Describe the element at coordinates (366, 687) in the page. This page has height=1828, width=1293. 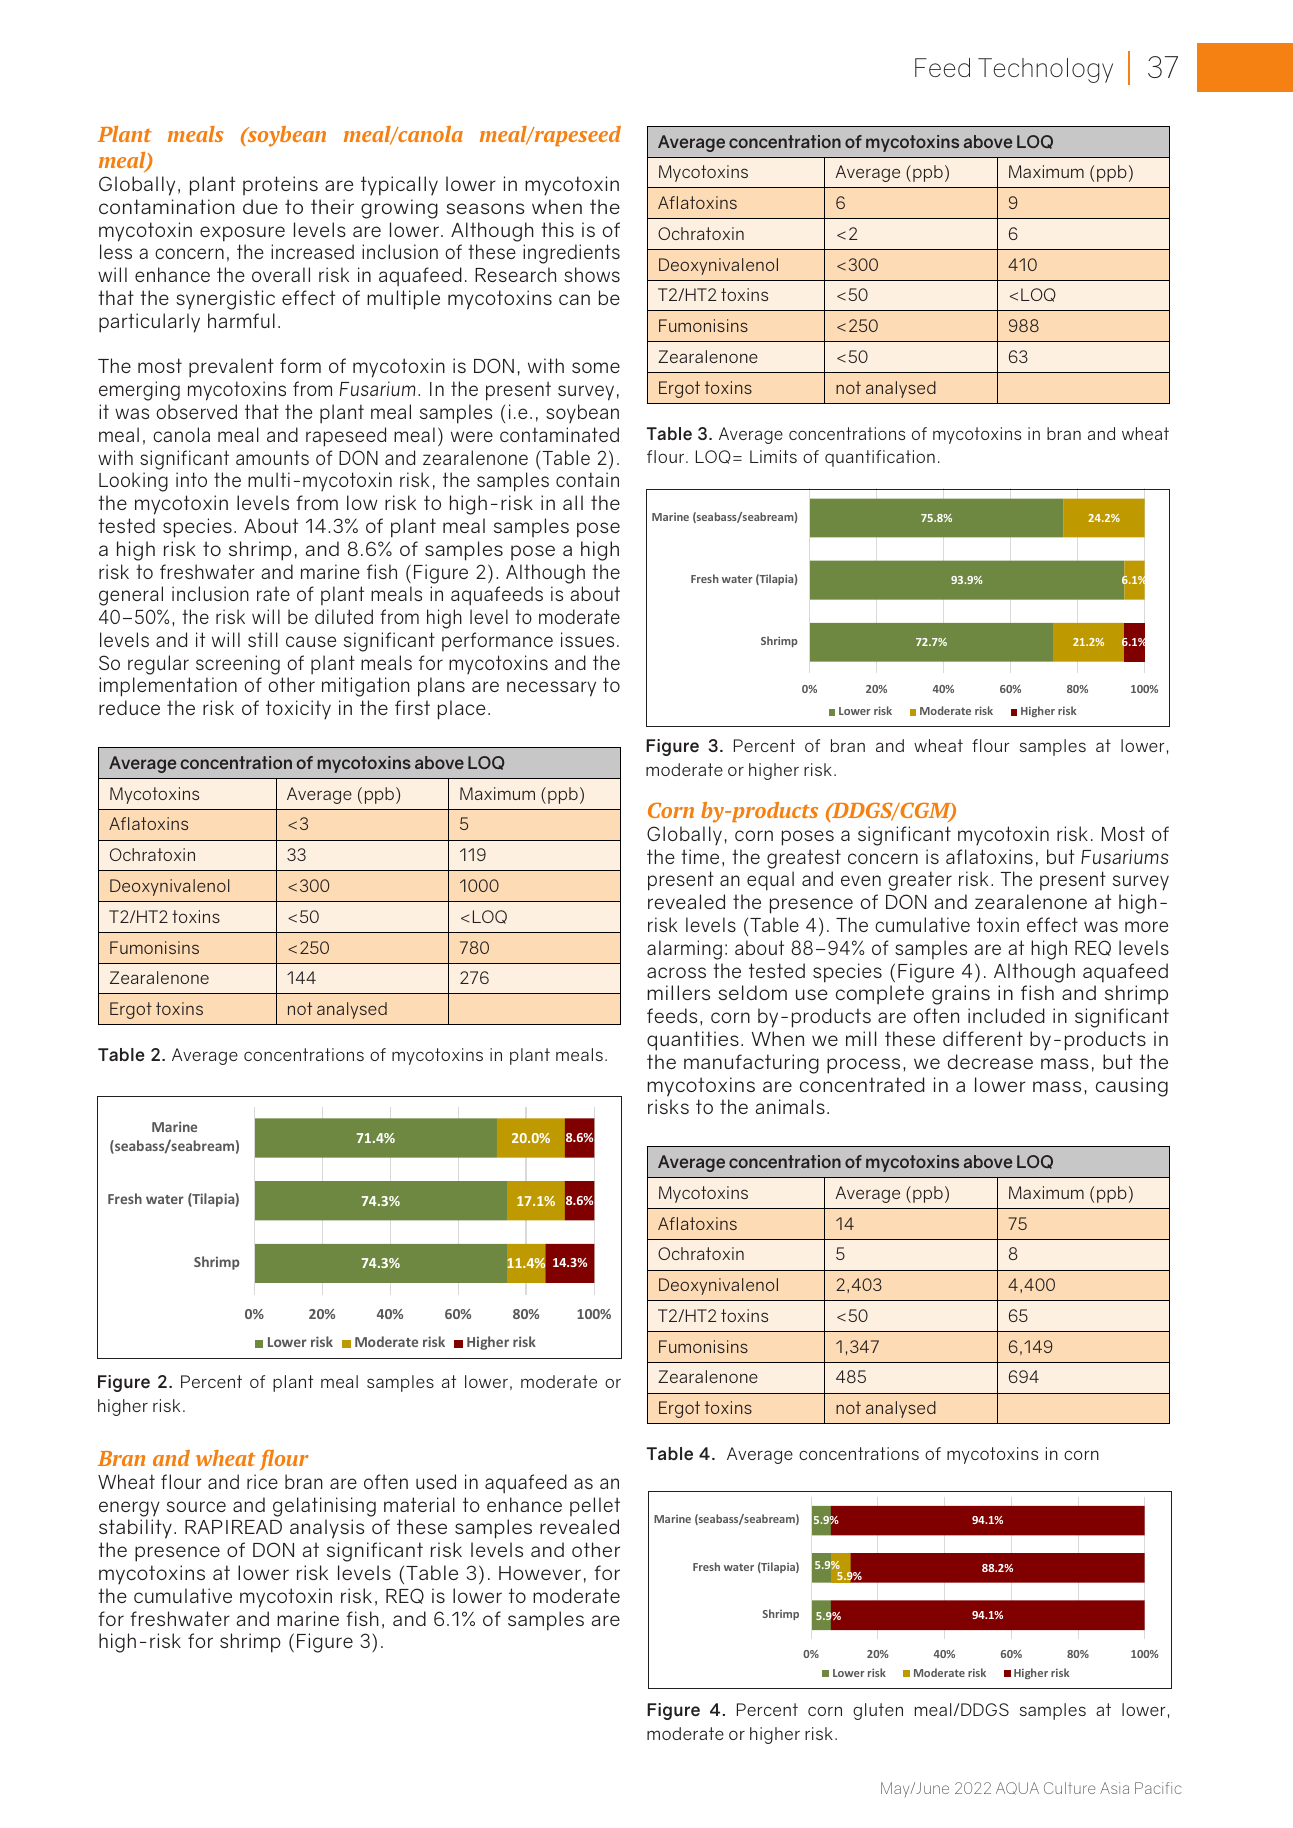
I see `mitigation` at that location.
